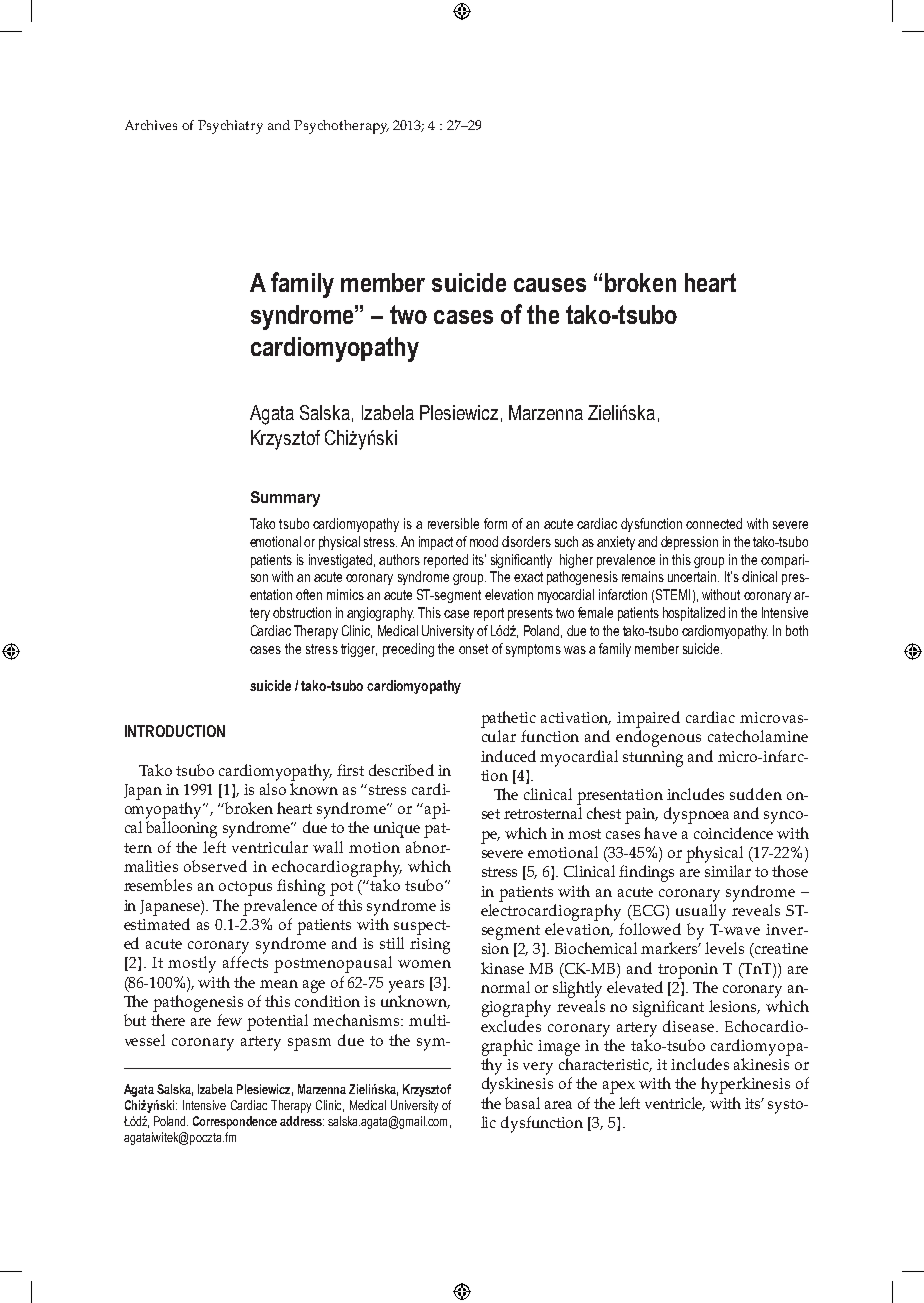 The width and height of the screenshot is (924, 1303). What do you see at coordinates (453, 523) in the screenshot?
I see `reversible` at bounding box center [453, 523].
